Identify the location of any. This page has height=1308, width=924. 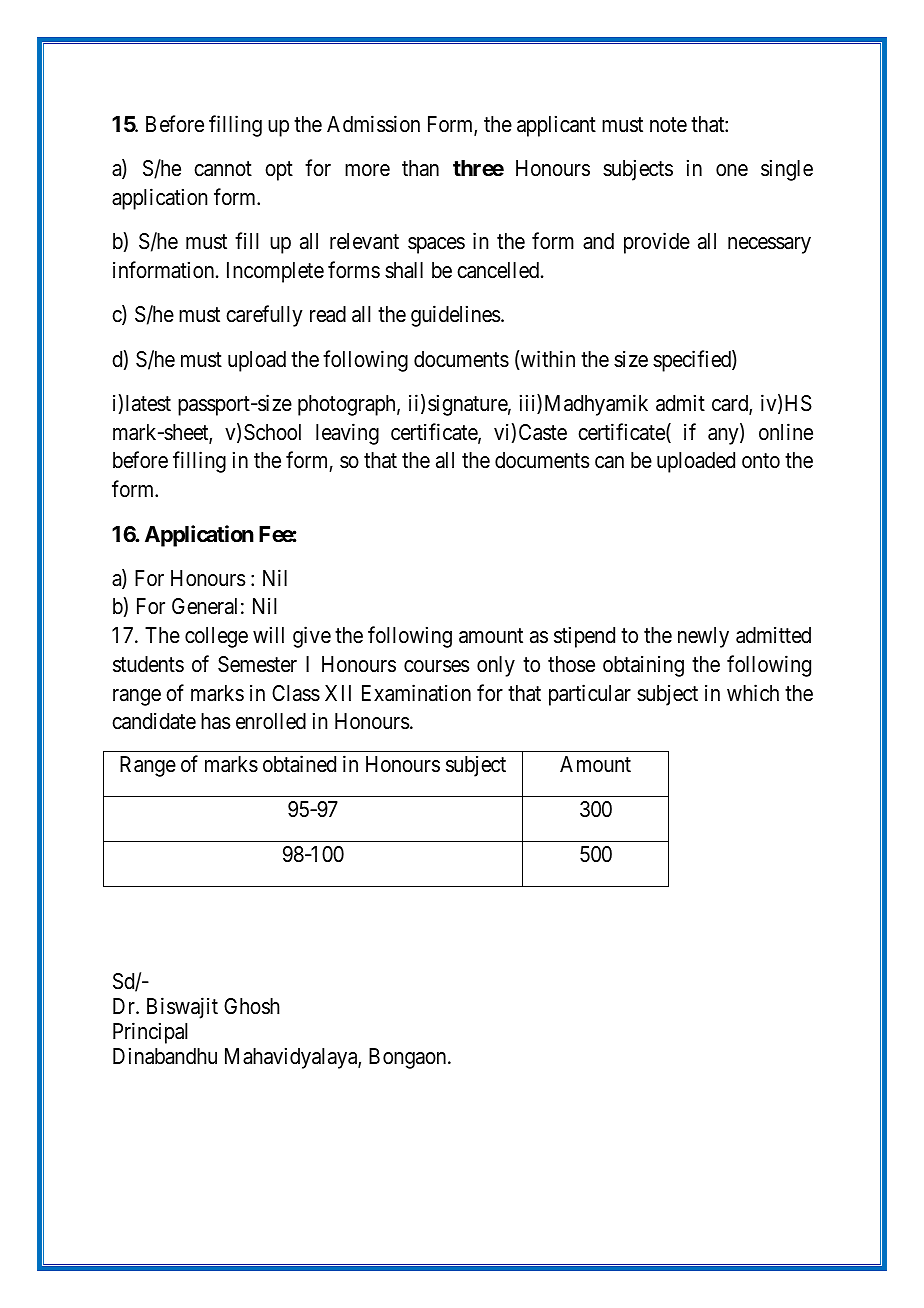
(724, 436).
